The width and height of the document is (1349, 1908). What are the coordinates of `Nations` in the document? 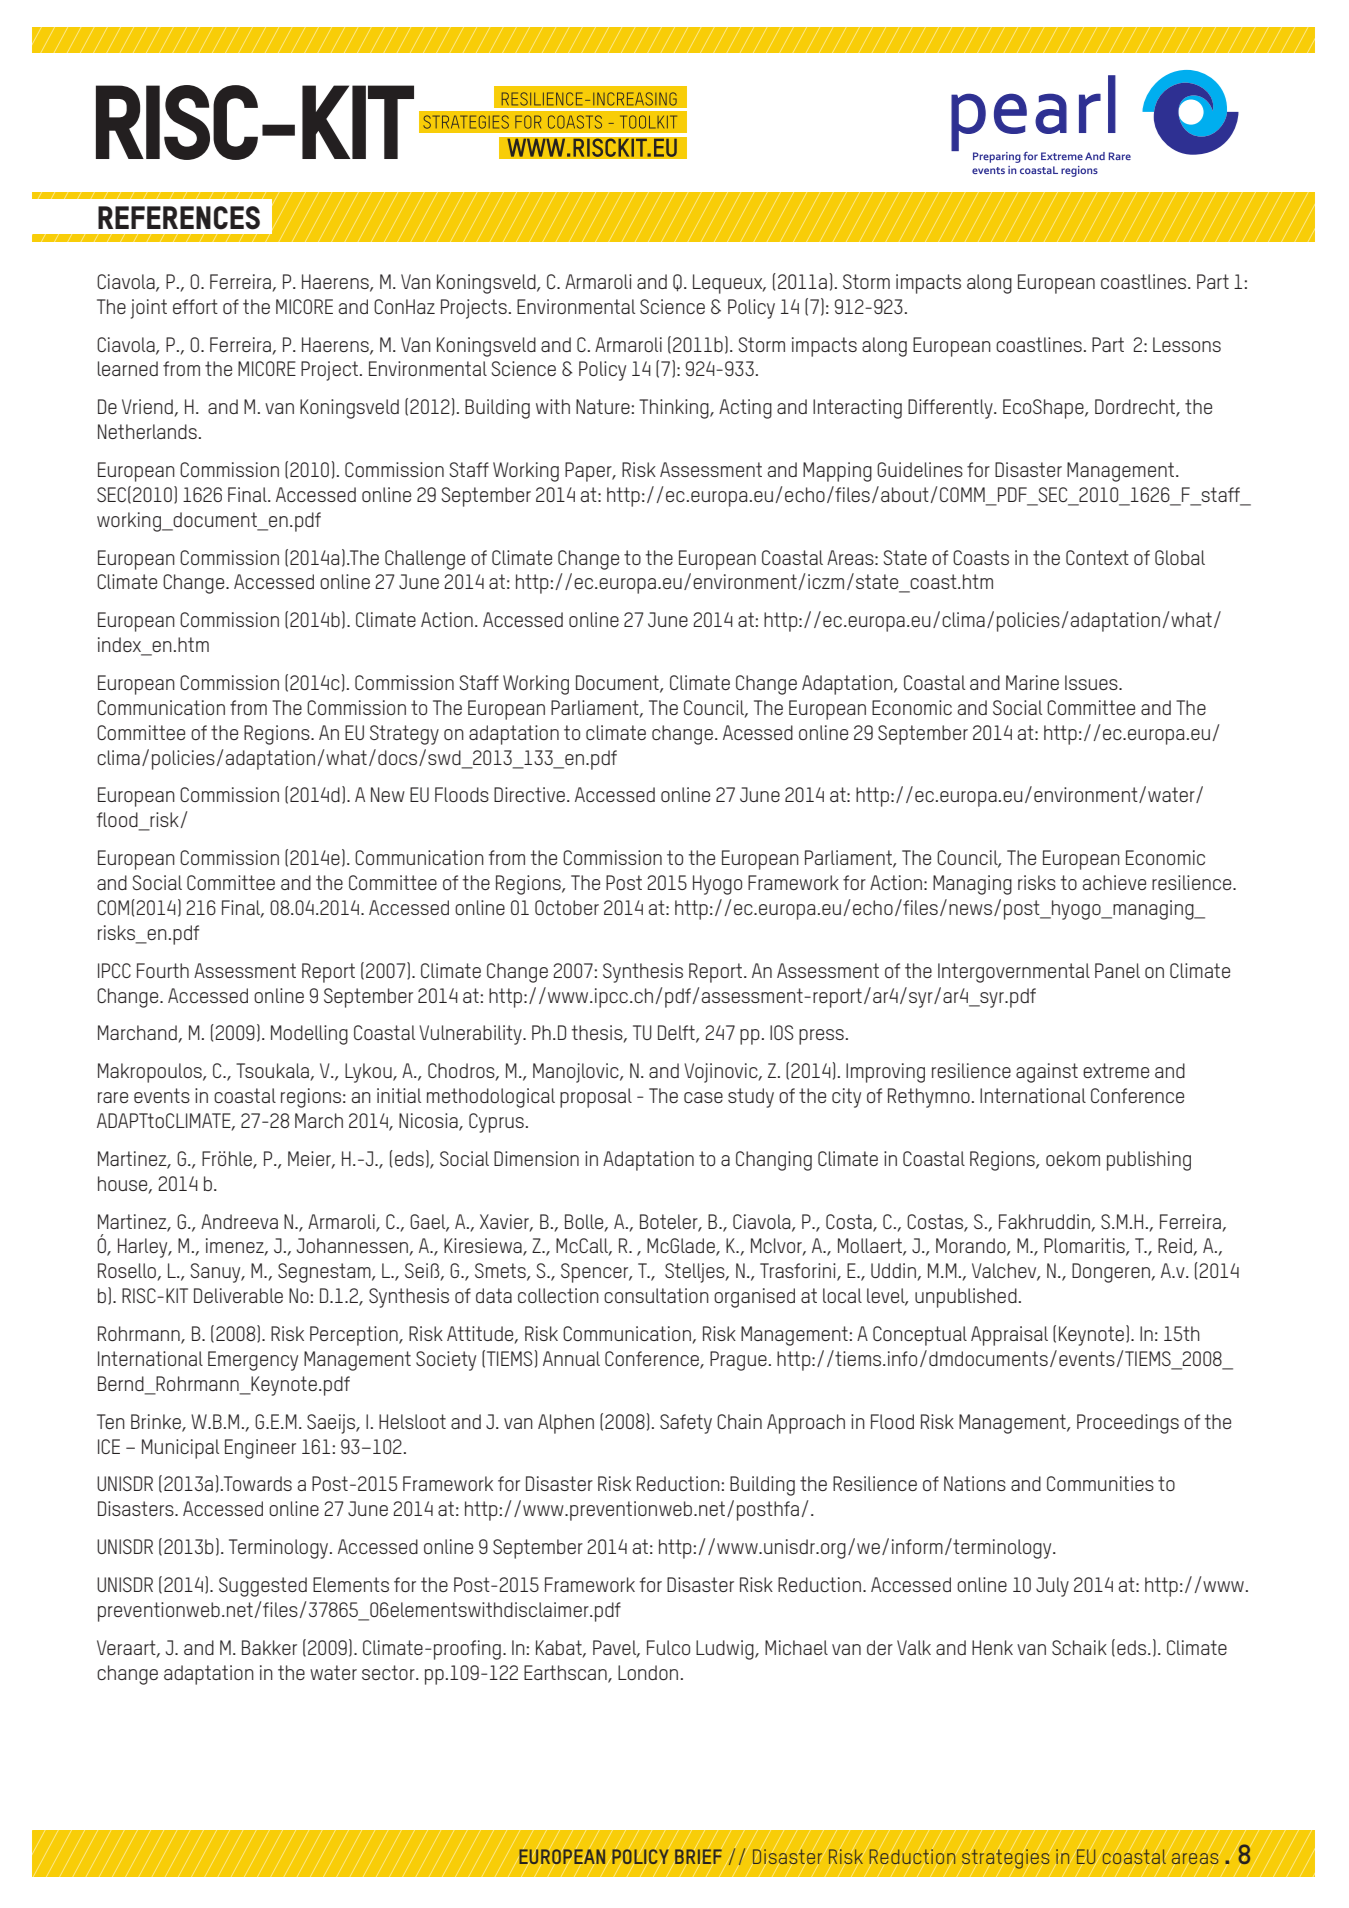 It's located at (975, 1483).
